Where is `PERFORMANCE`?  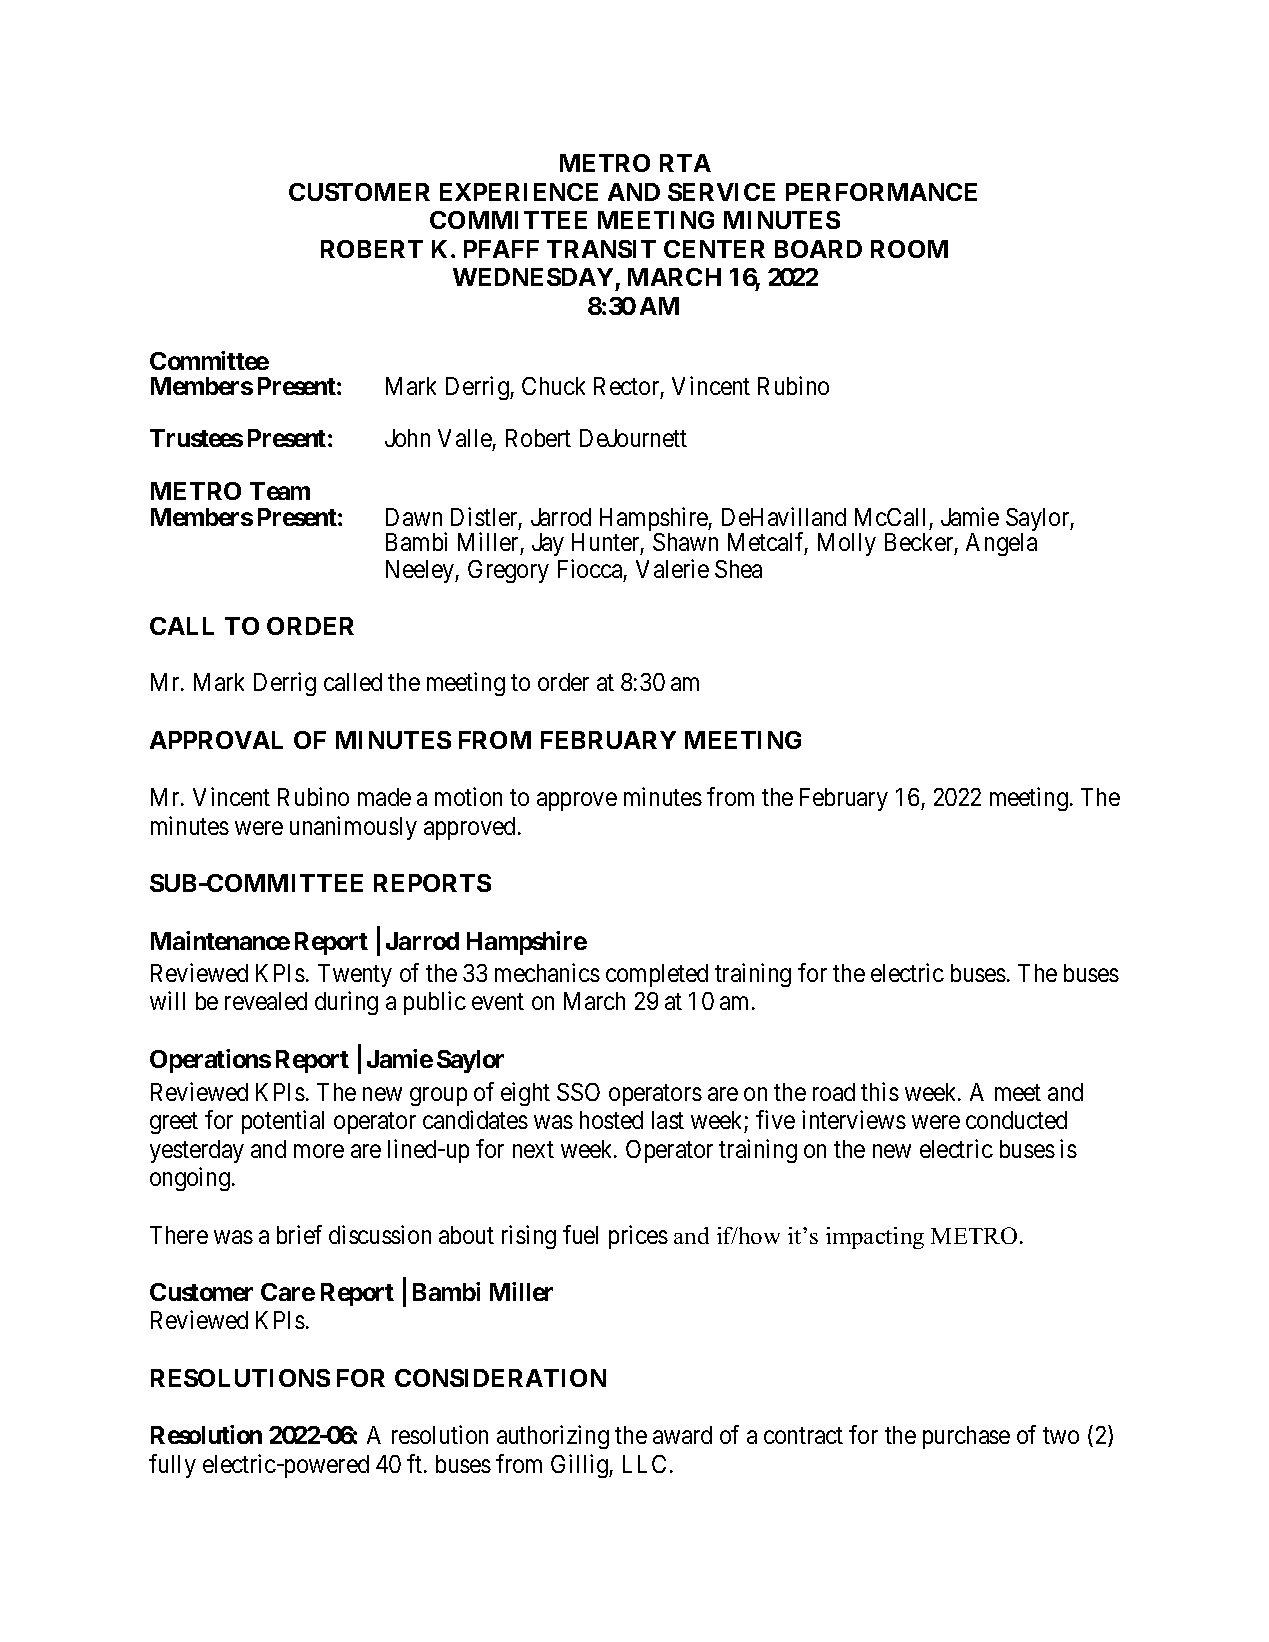 PERFORMANCE is located at coordinates (881, 192).
